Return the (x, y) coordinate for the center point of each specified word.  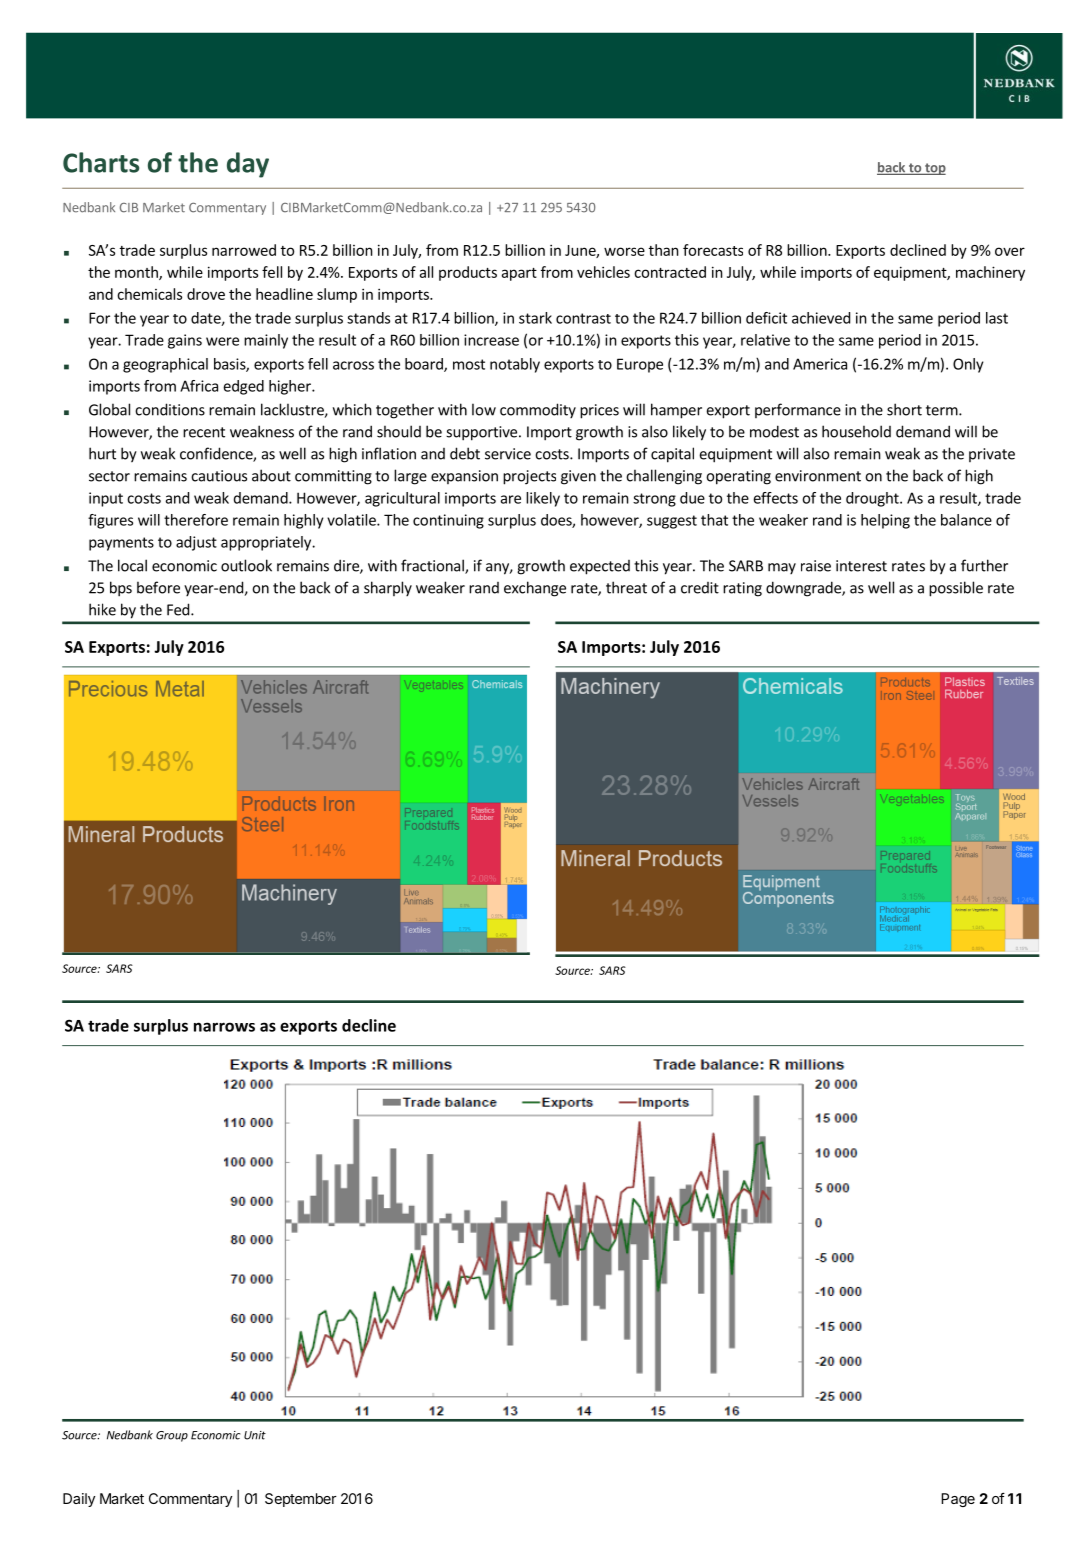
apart (519, 274)
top (934, 169)
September (301, 1500)
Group (172, 1436)
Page (958, 1500)
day (248, 165)
